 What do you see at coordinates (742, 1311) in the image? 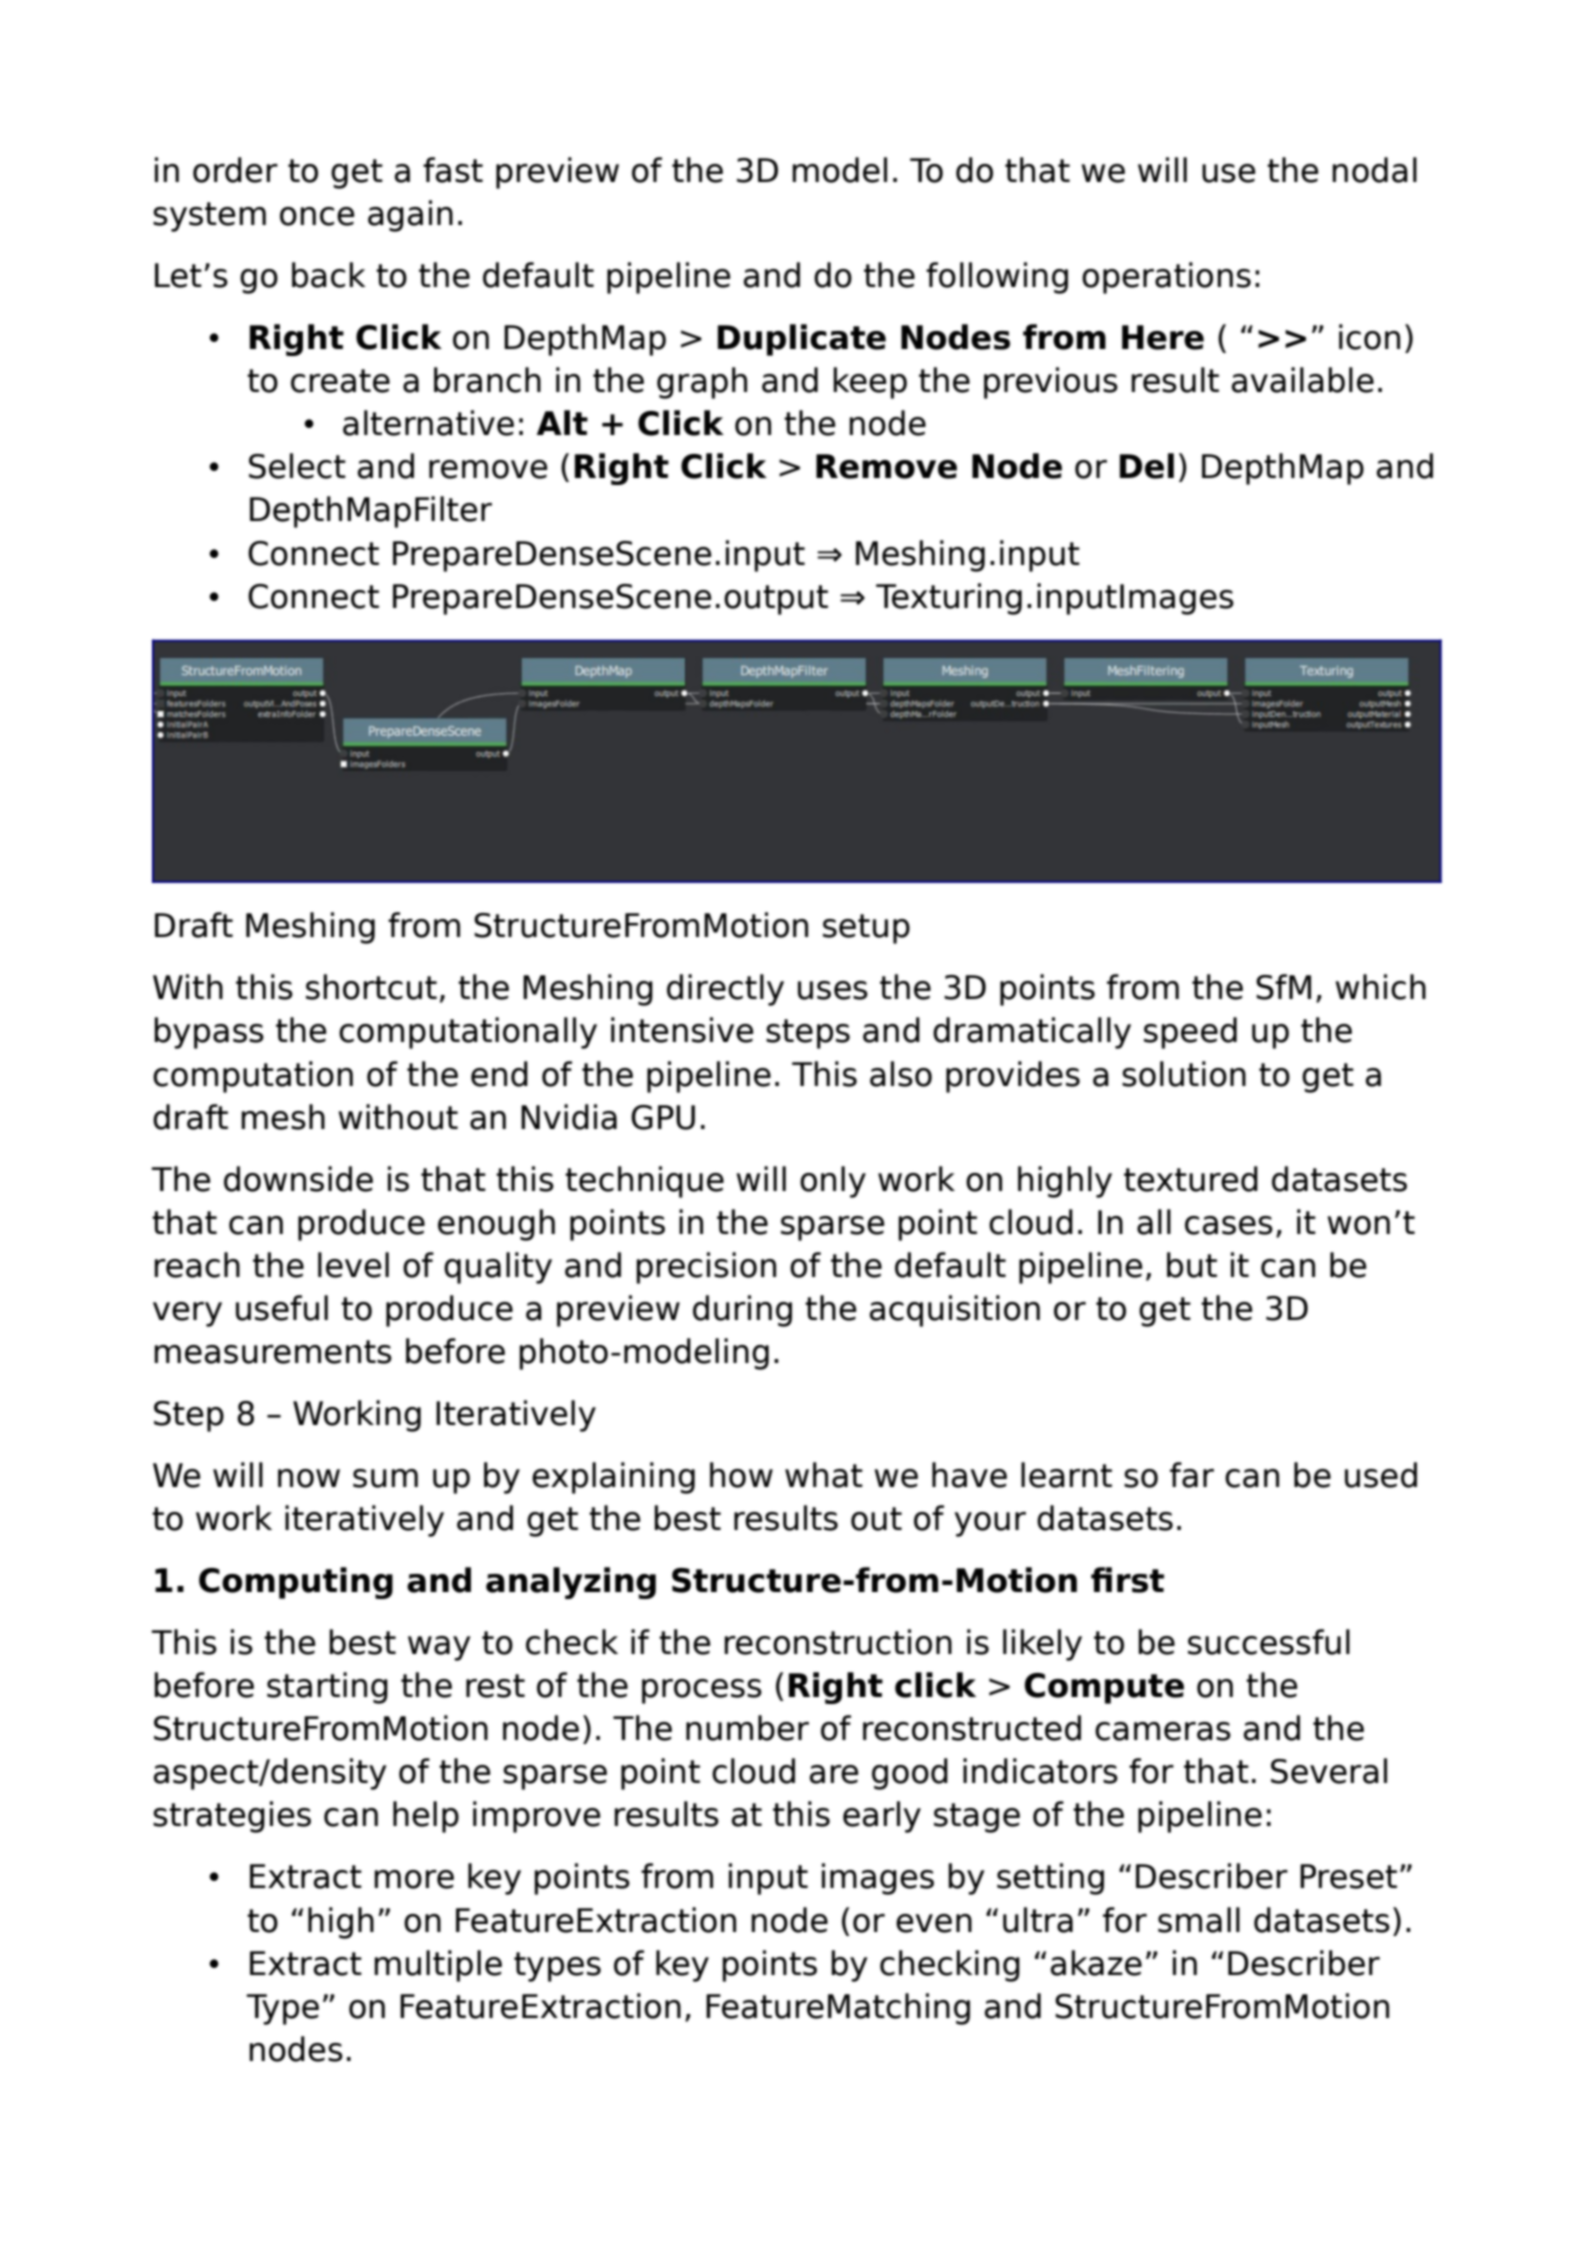
I see `during` at bounding box center [742, 1311].
